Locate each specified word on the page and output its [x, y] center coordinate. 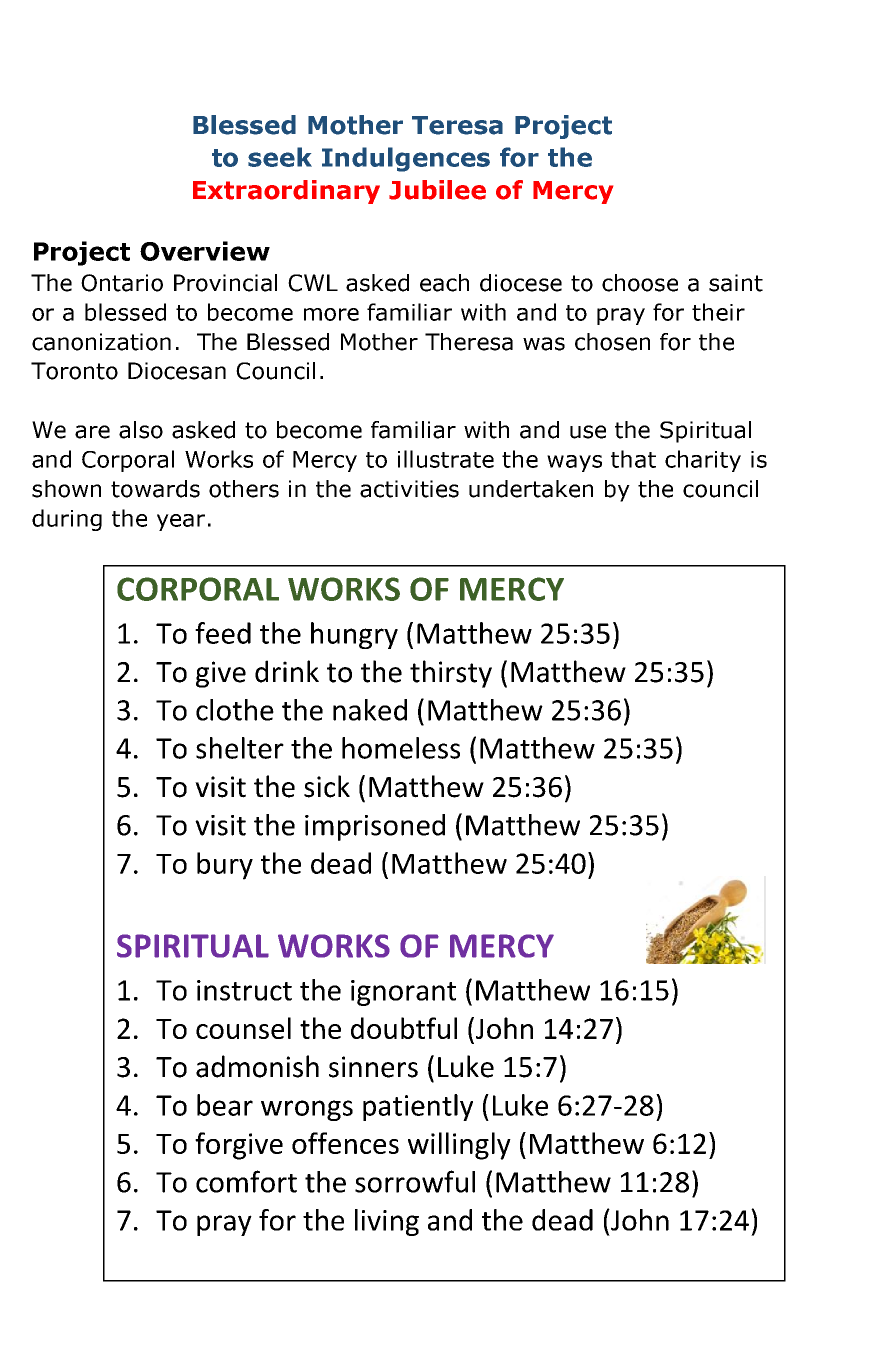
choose [640, 283]
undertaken [531, 489]
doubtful [404, 1028]
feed [223, 633]
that [633, 459]
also [141, 430]
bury [225, 866]
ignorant [403, 993]
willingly [459, 1146]
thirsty [451, 674]
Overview [205, 251]
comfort [246, 1181]
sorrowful [415, 1181]
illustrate [446, 459]
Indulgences [406, 159]
